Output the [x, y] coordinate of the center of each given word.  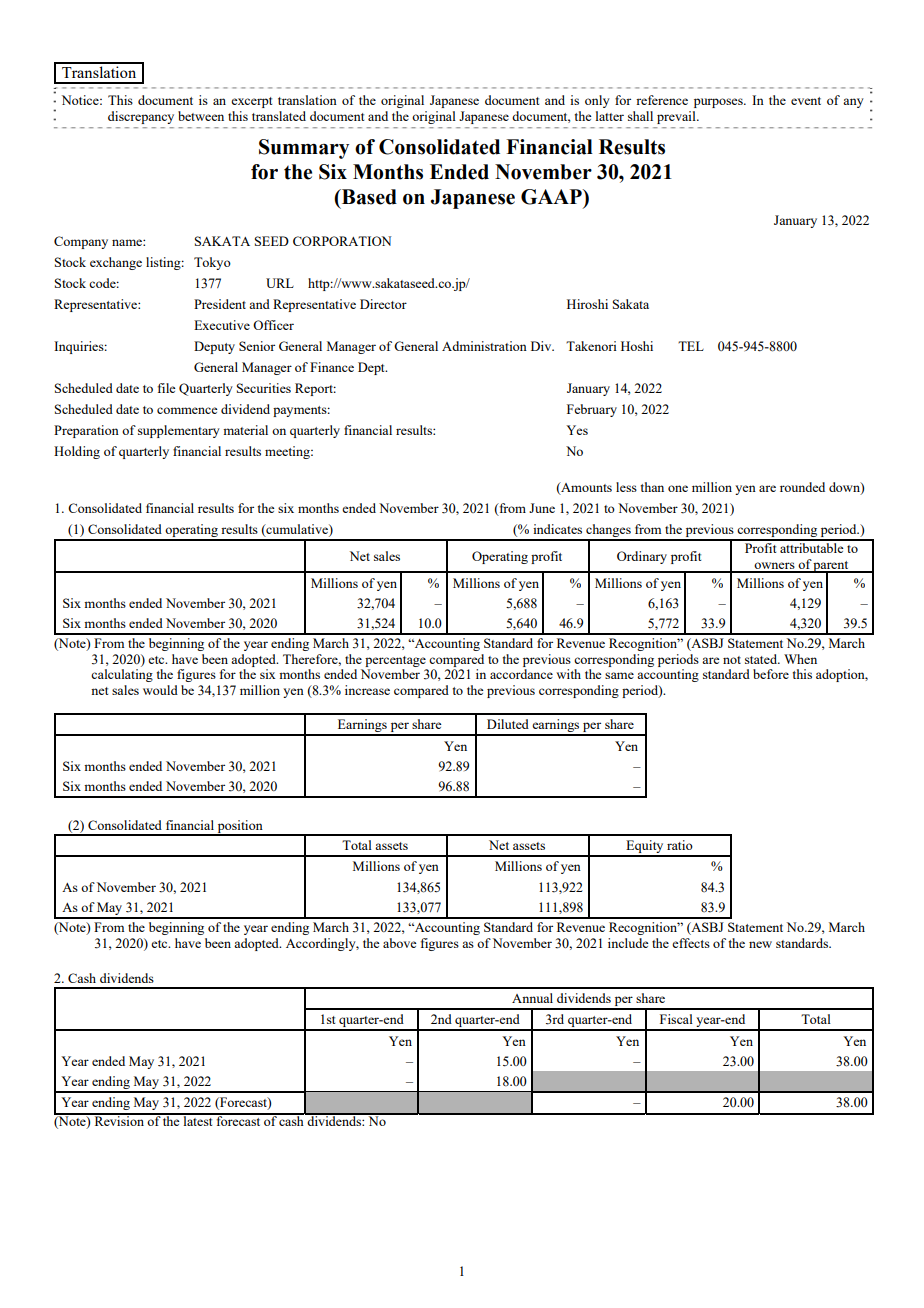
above [400, 943]
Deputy [214, 347]
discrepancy [141, 117]
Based [368, 197]
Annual [532, 998]
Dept [372, 368]
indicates [557, 529]
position [240, 827]
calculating [122, 675]
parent [831, 567]
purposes [719, 103]
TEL [691, 346]
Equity [645, 848]
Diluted [508, 724]
